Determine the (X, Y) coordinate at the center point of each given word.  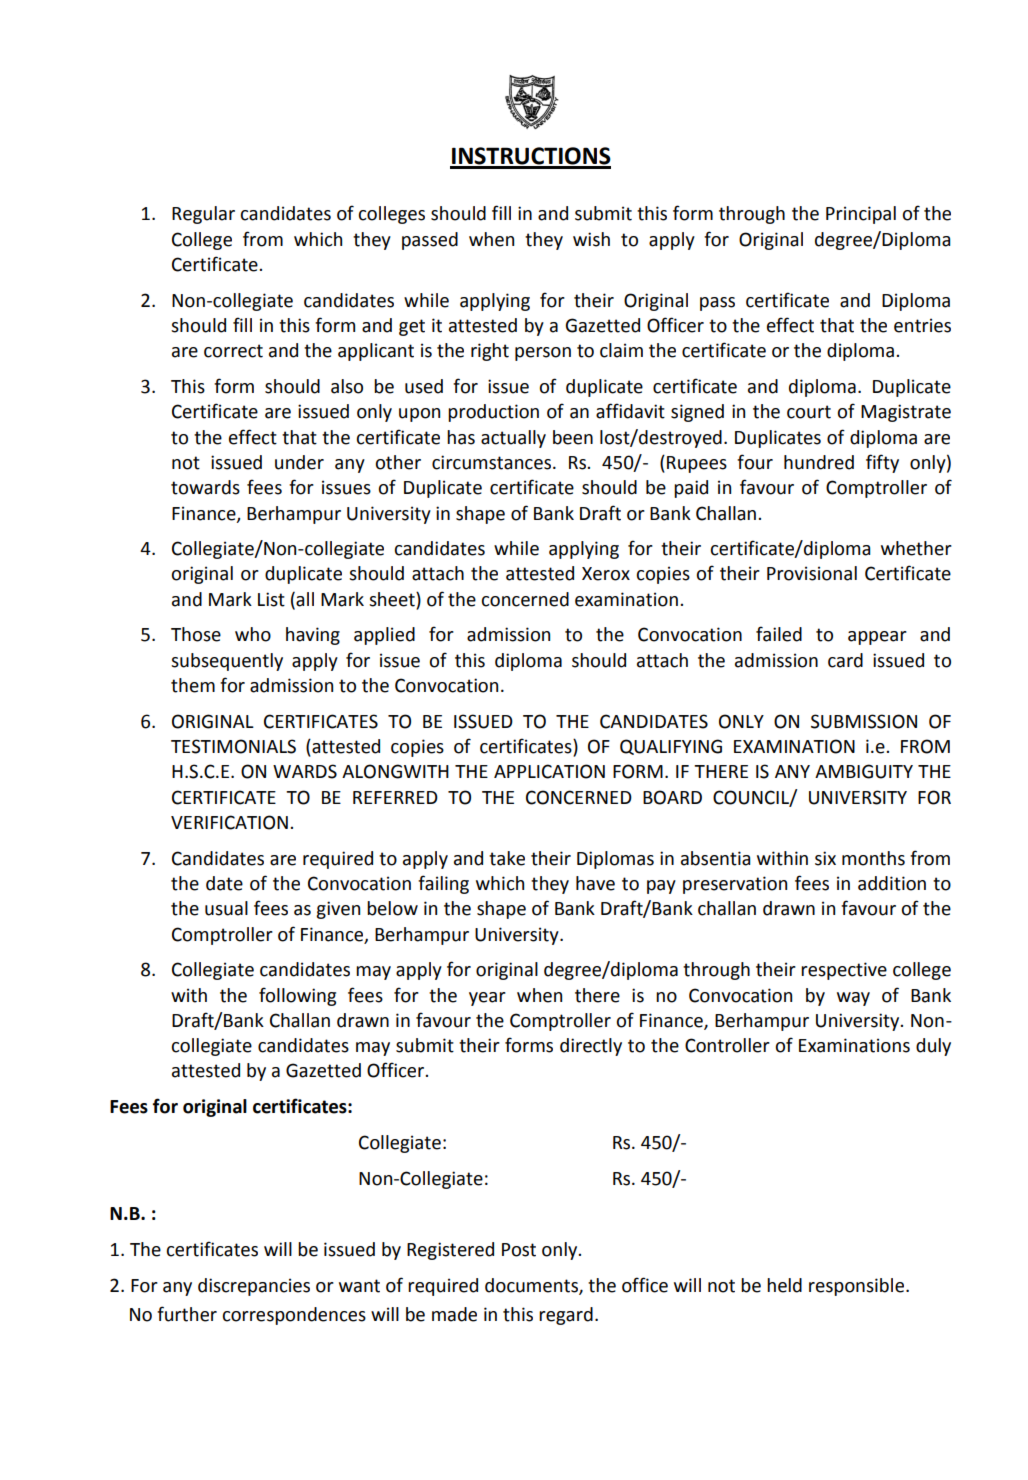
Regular (203, 215)
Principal (861, 215)
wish (591, 239)
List (271, 599)
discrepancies (254, 1287)
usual (226, 908)
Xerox (606, 574)
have (595, 883)
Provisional (812, 573)
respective (844, 971)
